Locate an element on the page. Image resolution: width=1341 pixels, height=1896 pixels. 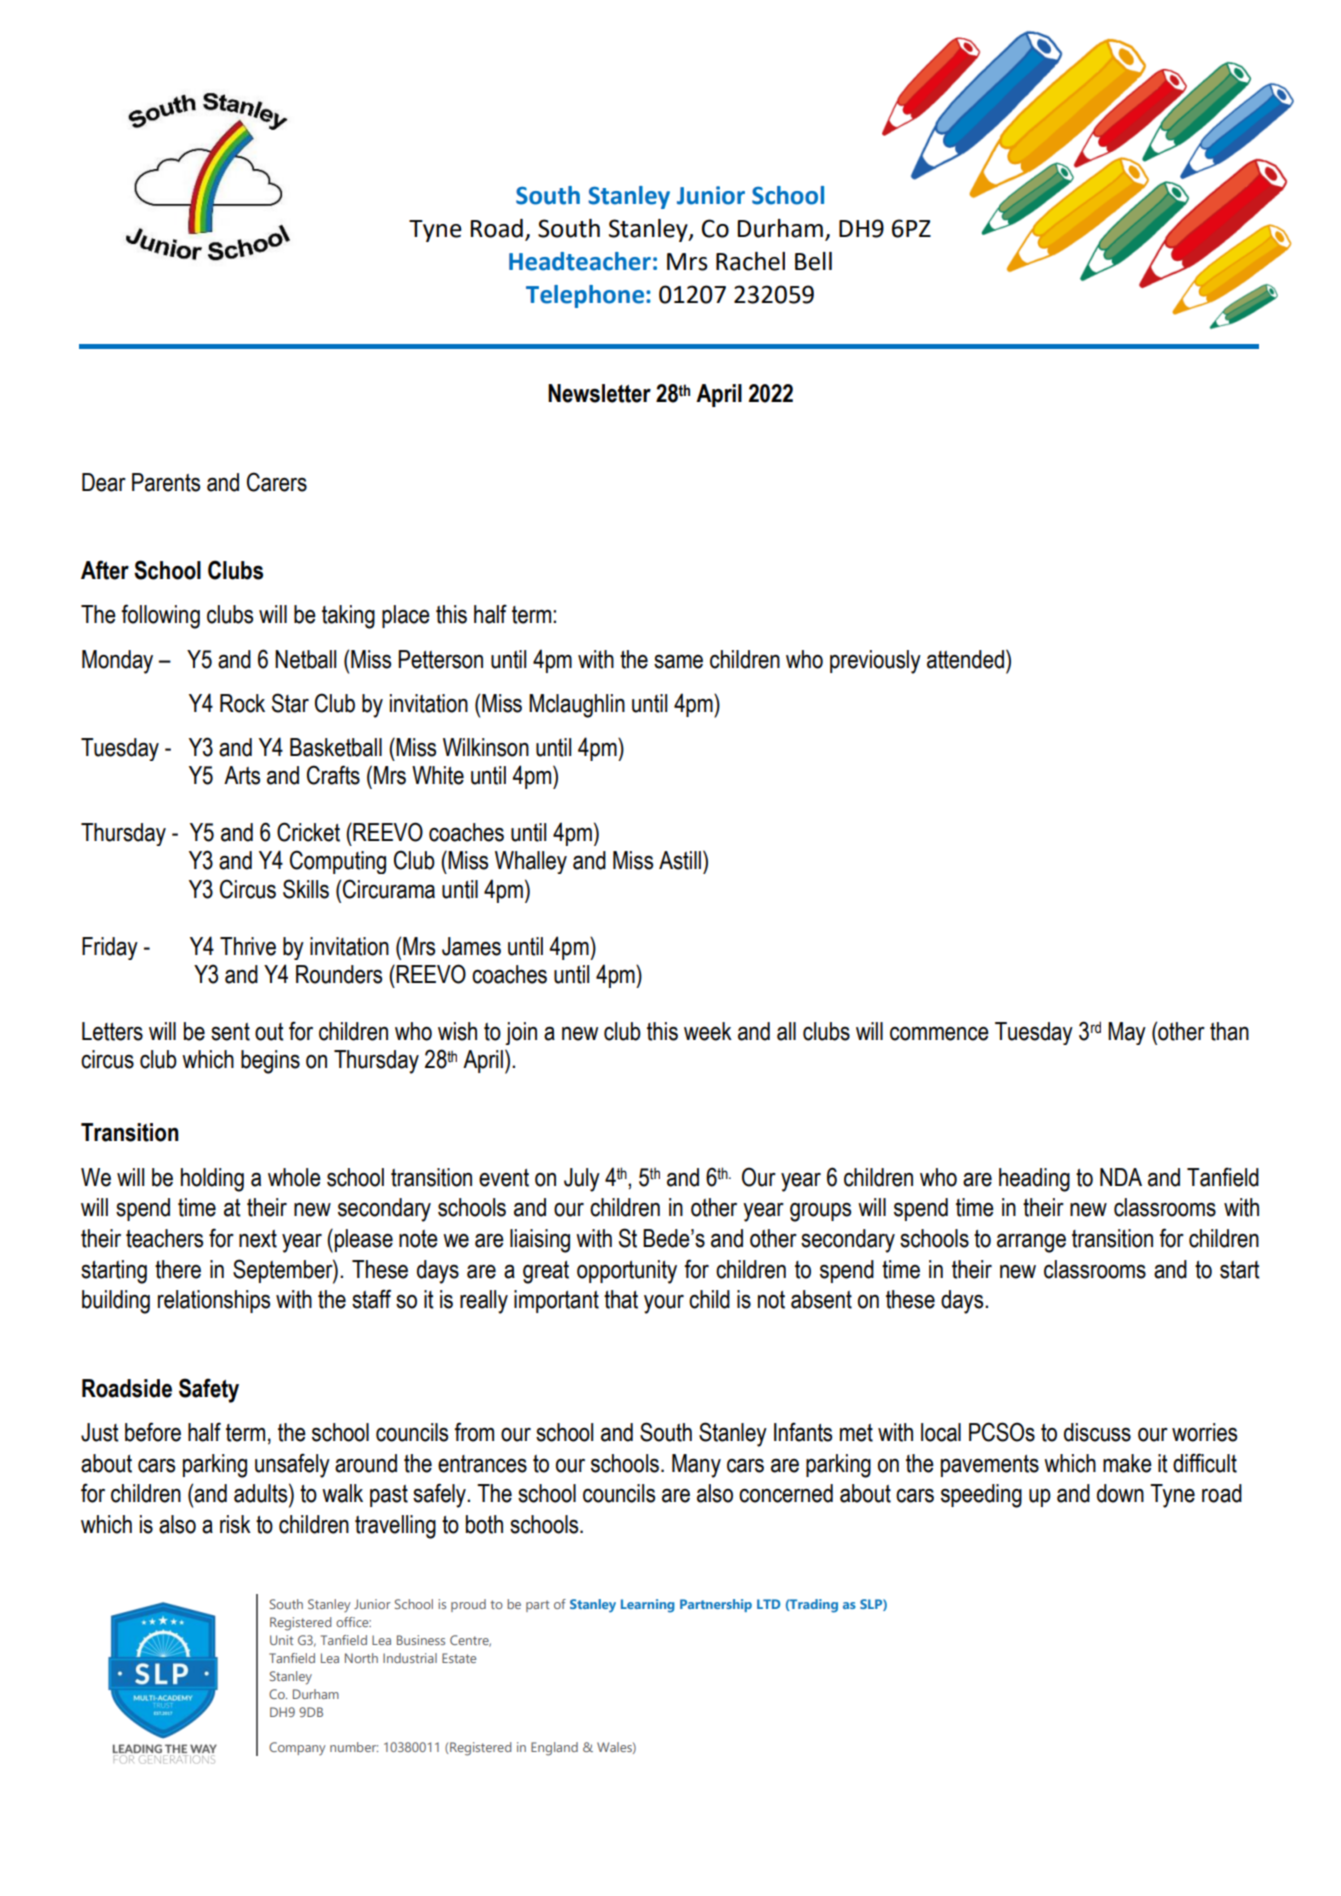
Company is located at coordinates (297, 1748).
